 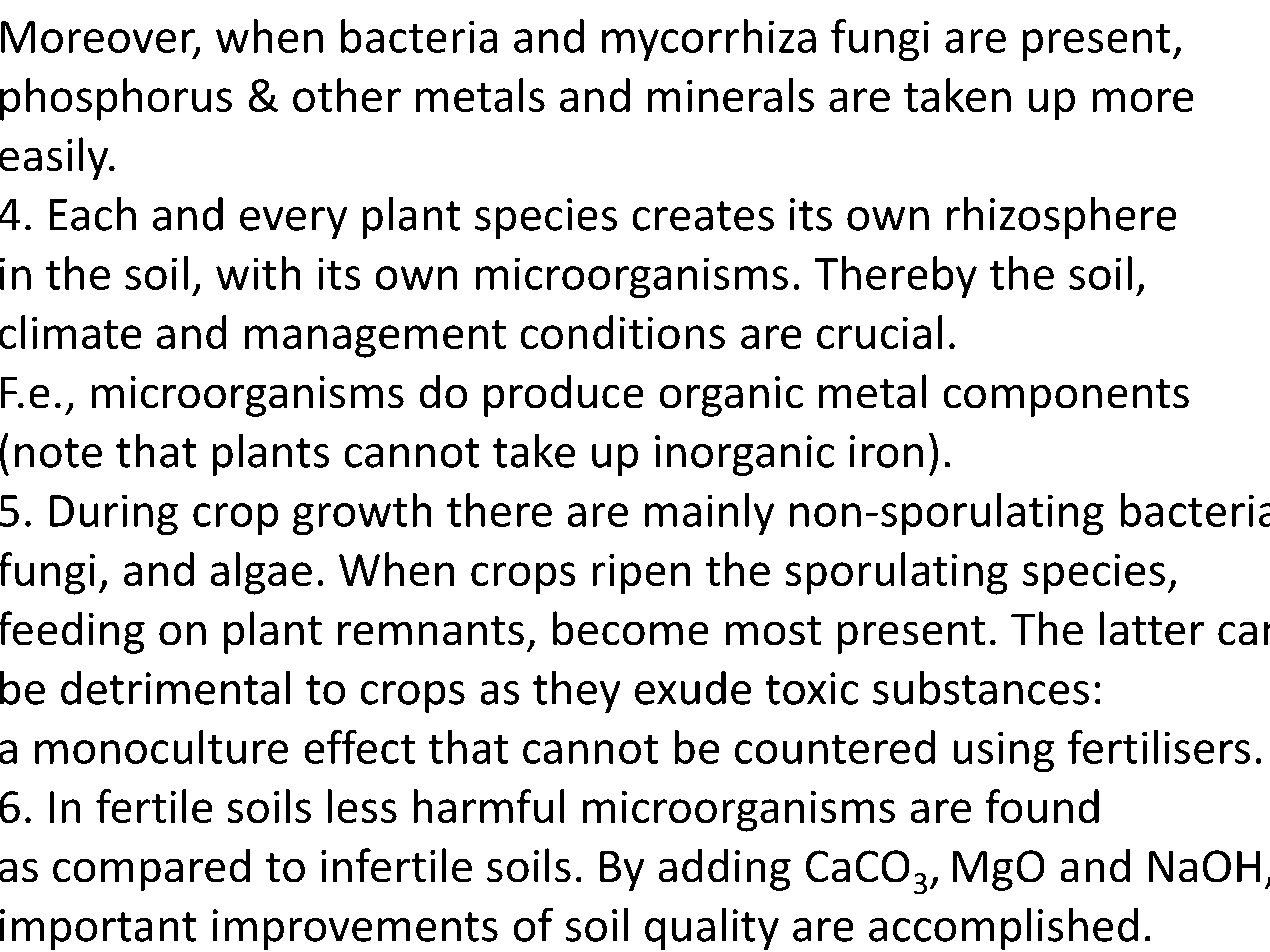 What do you see at coordinates (151, 869) in the screenshot?
I see `compared` at bounding box center [151, 869].
